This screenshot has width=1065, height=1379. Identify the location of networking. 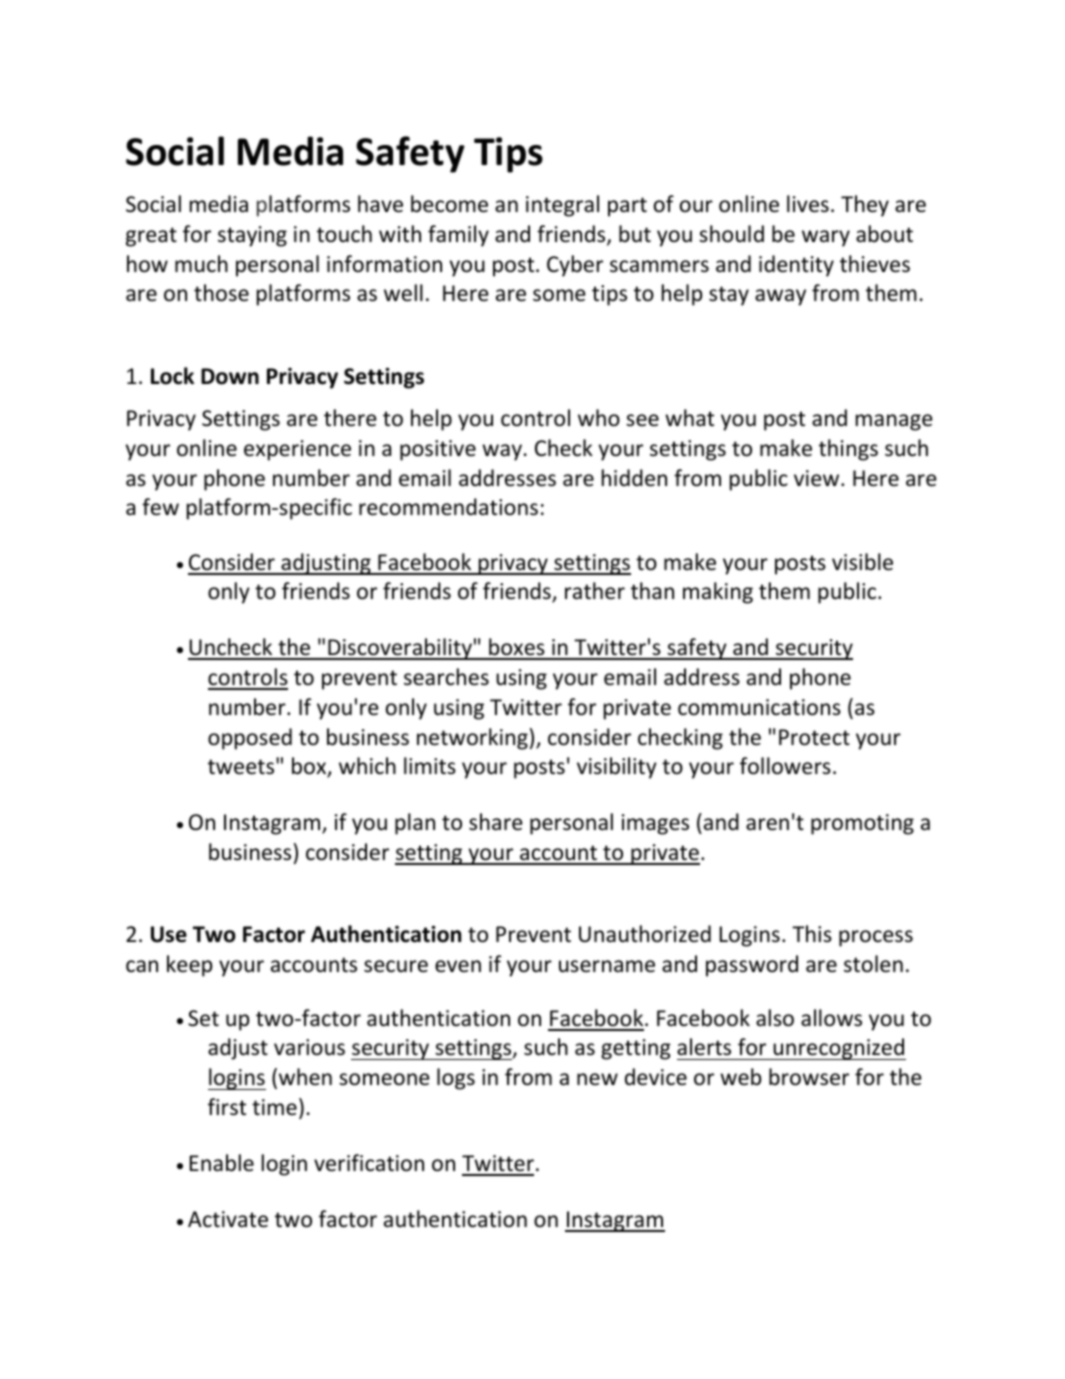
(472, 739).
